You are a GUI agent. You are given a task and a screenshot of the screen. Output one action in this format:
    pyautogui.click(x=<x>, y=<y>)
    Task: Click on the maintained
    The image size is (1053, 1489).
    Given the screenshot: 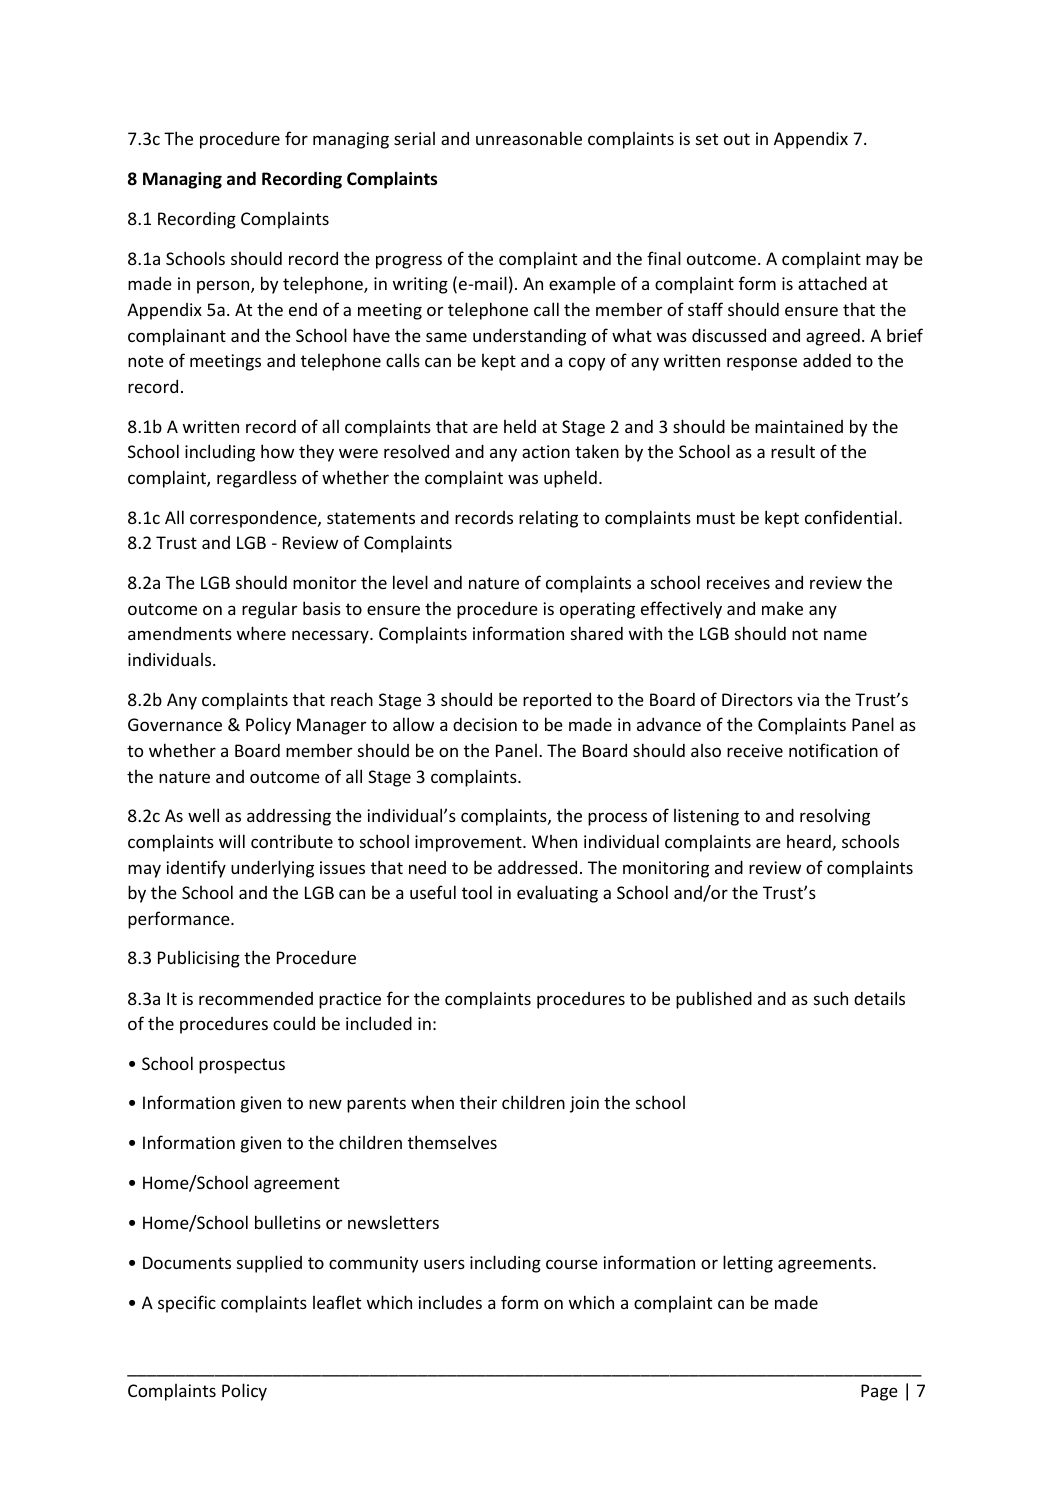 What is the action you would take?
    pyautogui.click(x=799, y=426)
